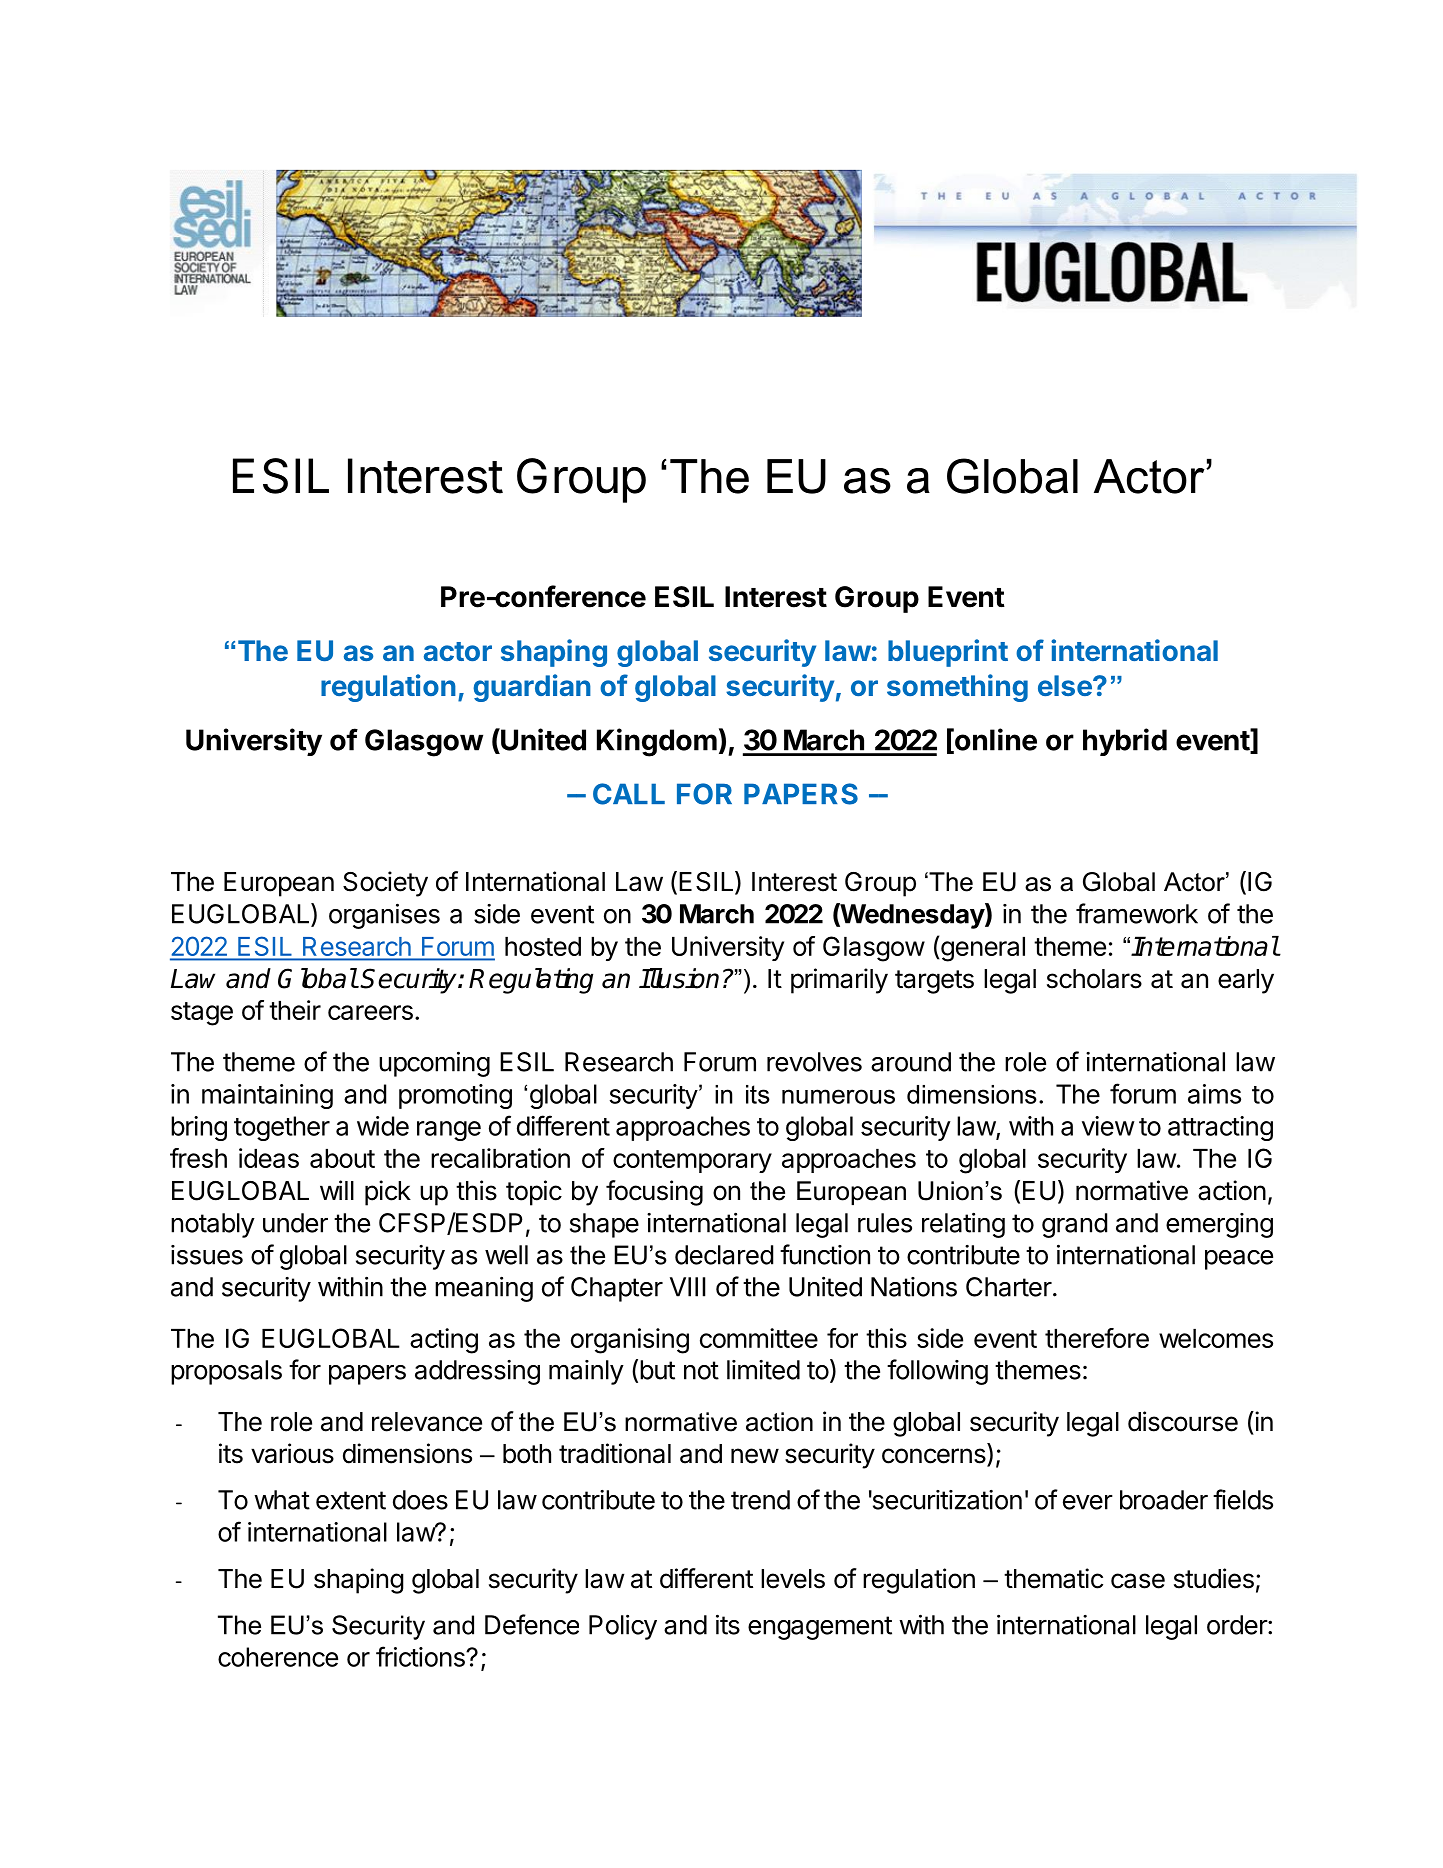 The height and width of the screenshot is (1868, 1443). What do you see at coordinates (948, 653) in the screenshot?
I see `blueprint` at bounding box center [948, 653].
